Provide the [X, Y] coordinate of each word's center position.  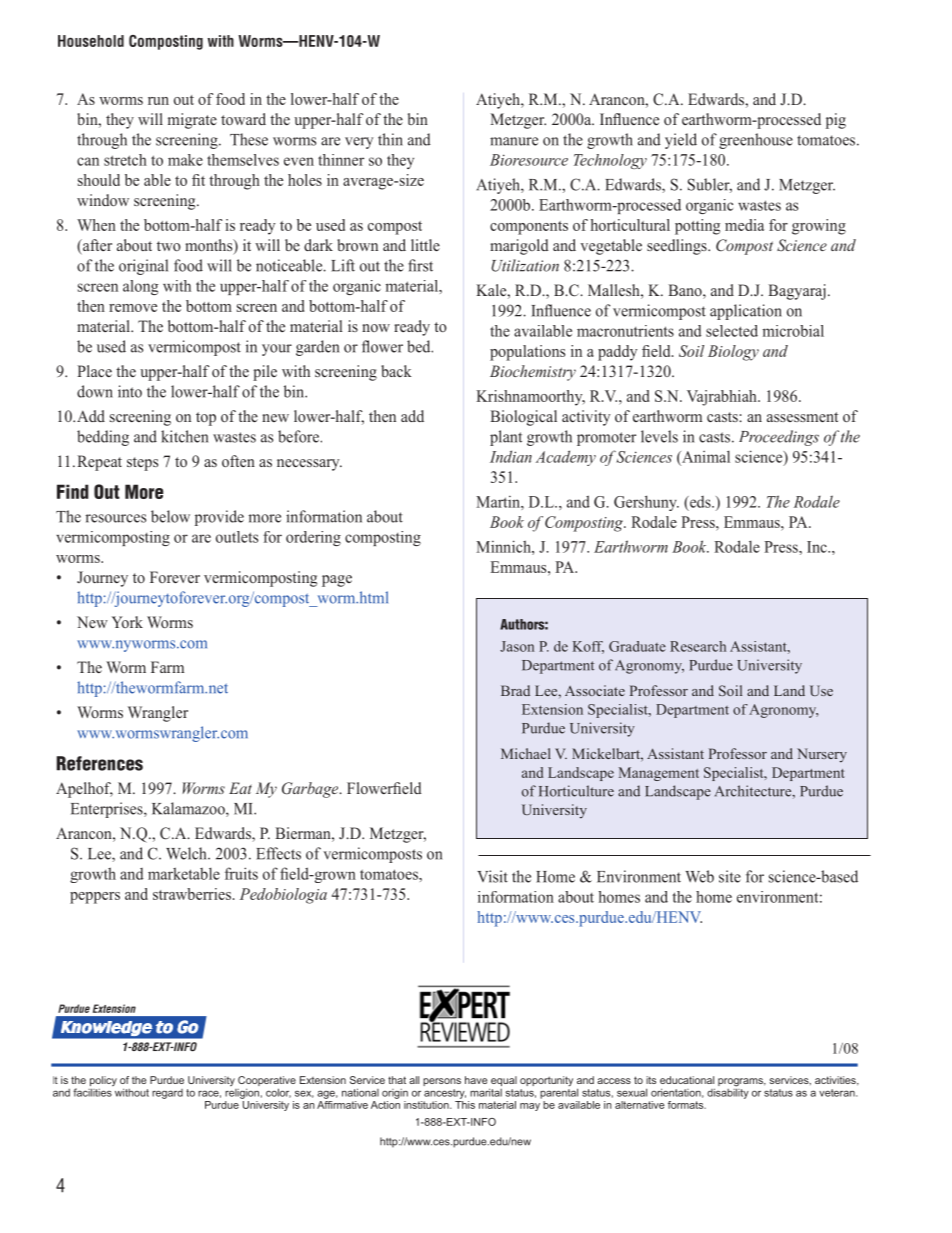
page [337, 581]
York [127, 622]
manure [514, 141]
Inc [818, 547]
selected [732, 331]
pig [836, 121]
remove [133, 308]
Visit [492, 876]
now [376, 328]
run [158, 101]
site [730, 876]
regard [167, 1094]
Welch [187, 853]
